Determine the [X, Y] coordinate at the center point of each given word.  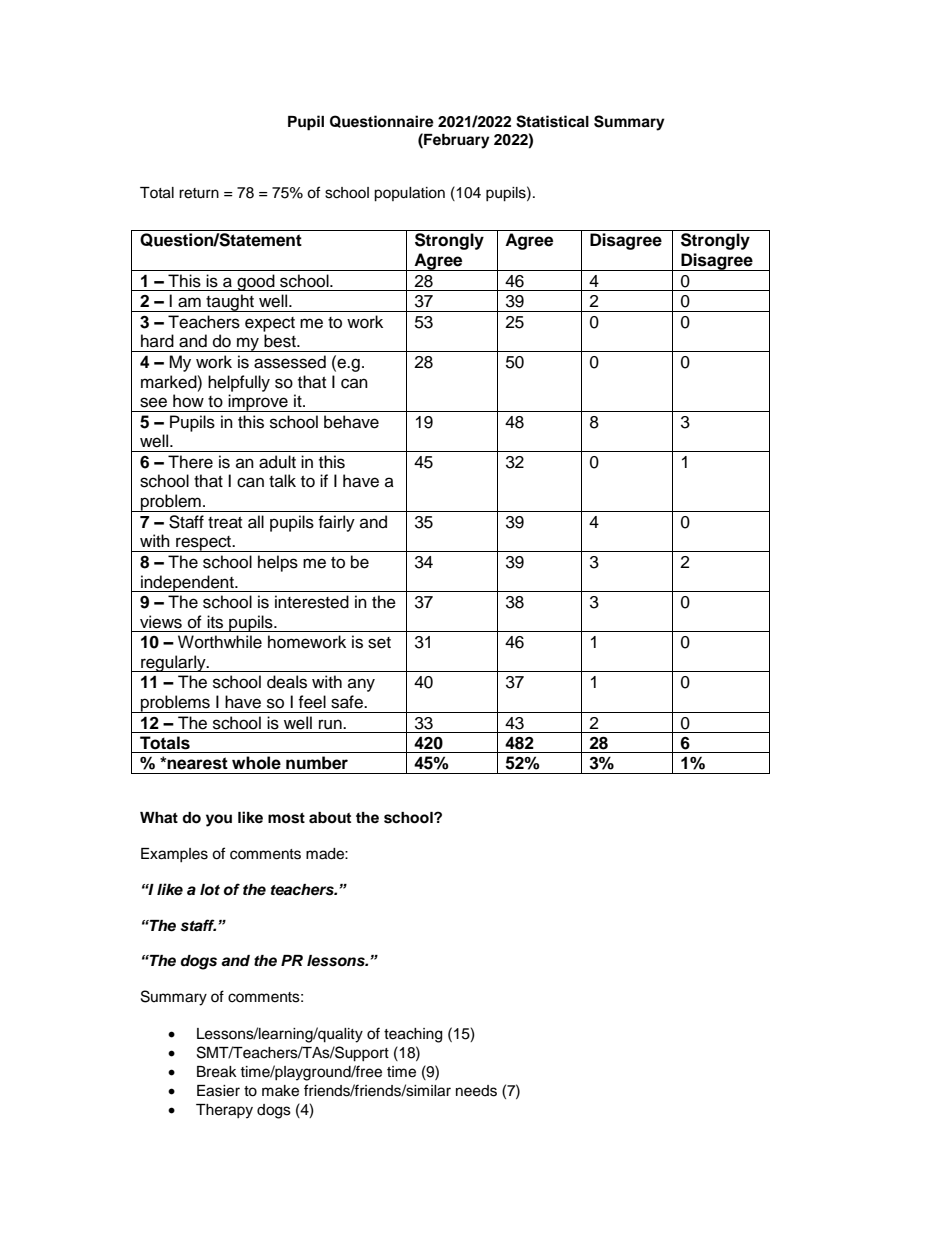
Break [217, 1072]
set [379, 643]
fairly [336, 523]
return [199, 193]
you [219, 820]
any [361, 685]
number [317, 763]
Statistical [552, 121]
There [190, 462]
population [409, 194]
